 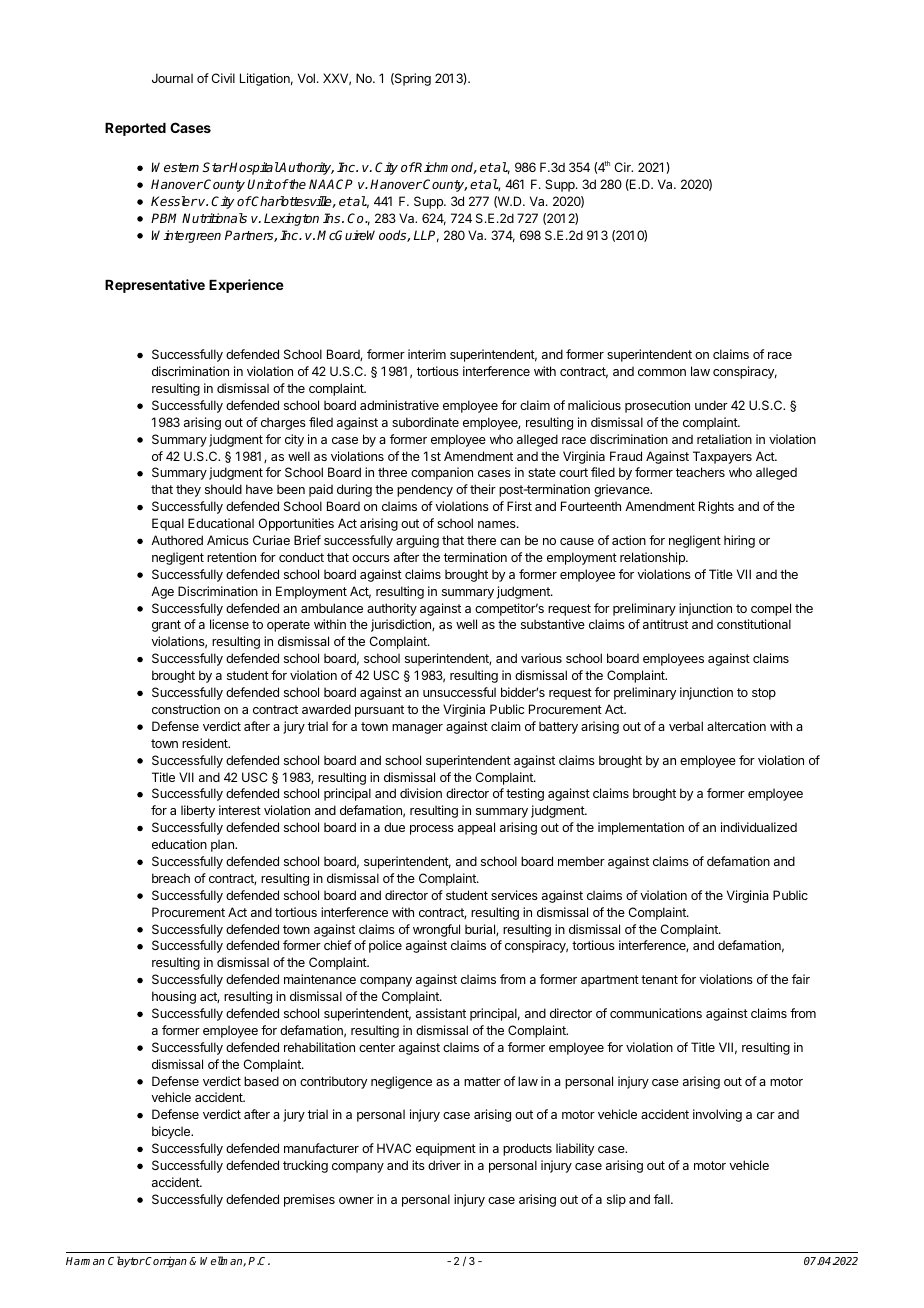 I want to click on Reported, so click(x=135, y=129).
